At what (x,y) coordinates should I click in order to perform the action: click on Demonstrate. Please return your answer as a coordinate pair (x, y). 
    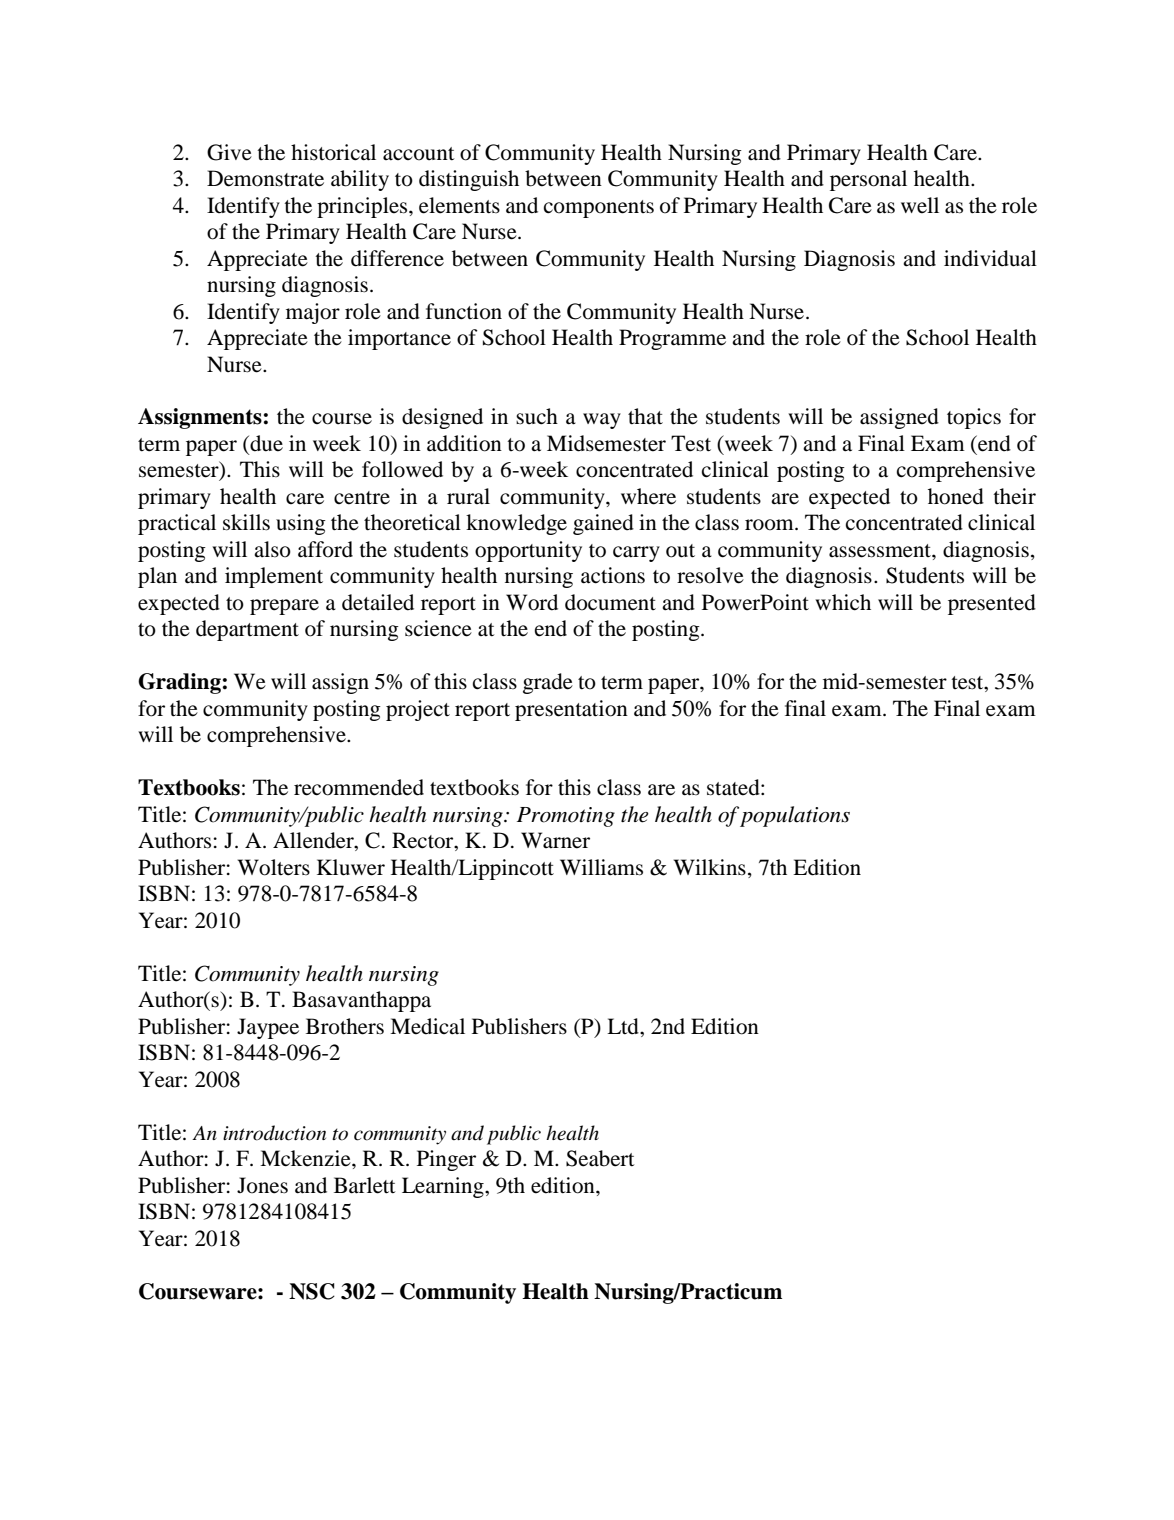
    Looking at the image, I should click on (265, 178).
